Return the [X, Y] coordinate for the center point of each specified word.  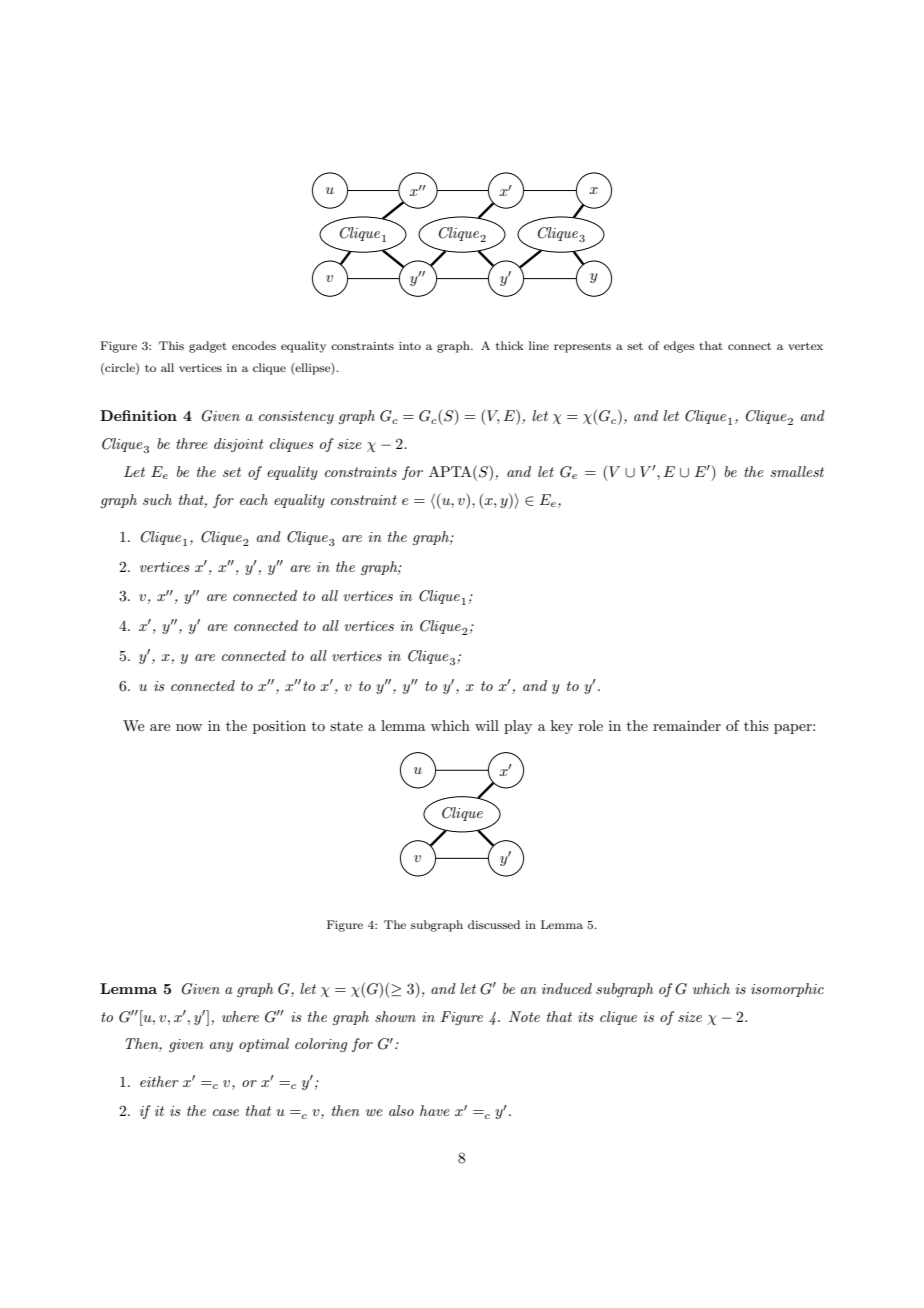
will [487, 725]
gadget [208, 347]
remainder [687, 725]
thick [510, 345]
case [226, 1112]
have [435, 1110]
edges [679, 347]
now [189, 727]
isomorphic [787, 990]
